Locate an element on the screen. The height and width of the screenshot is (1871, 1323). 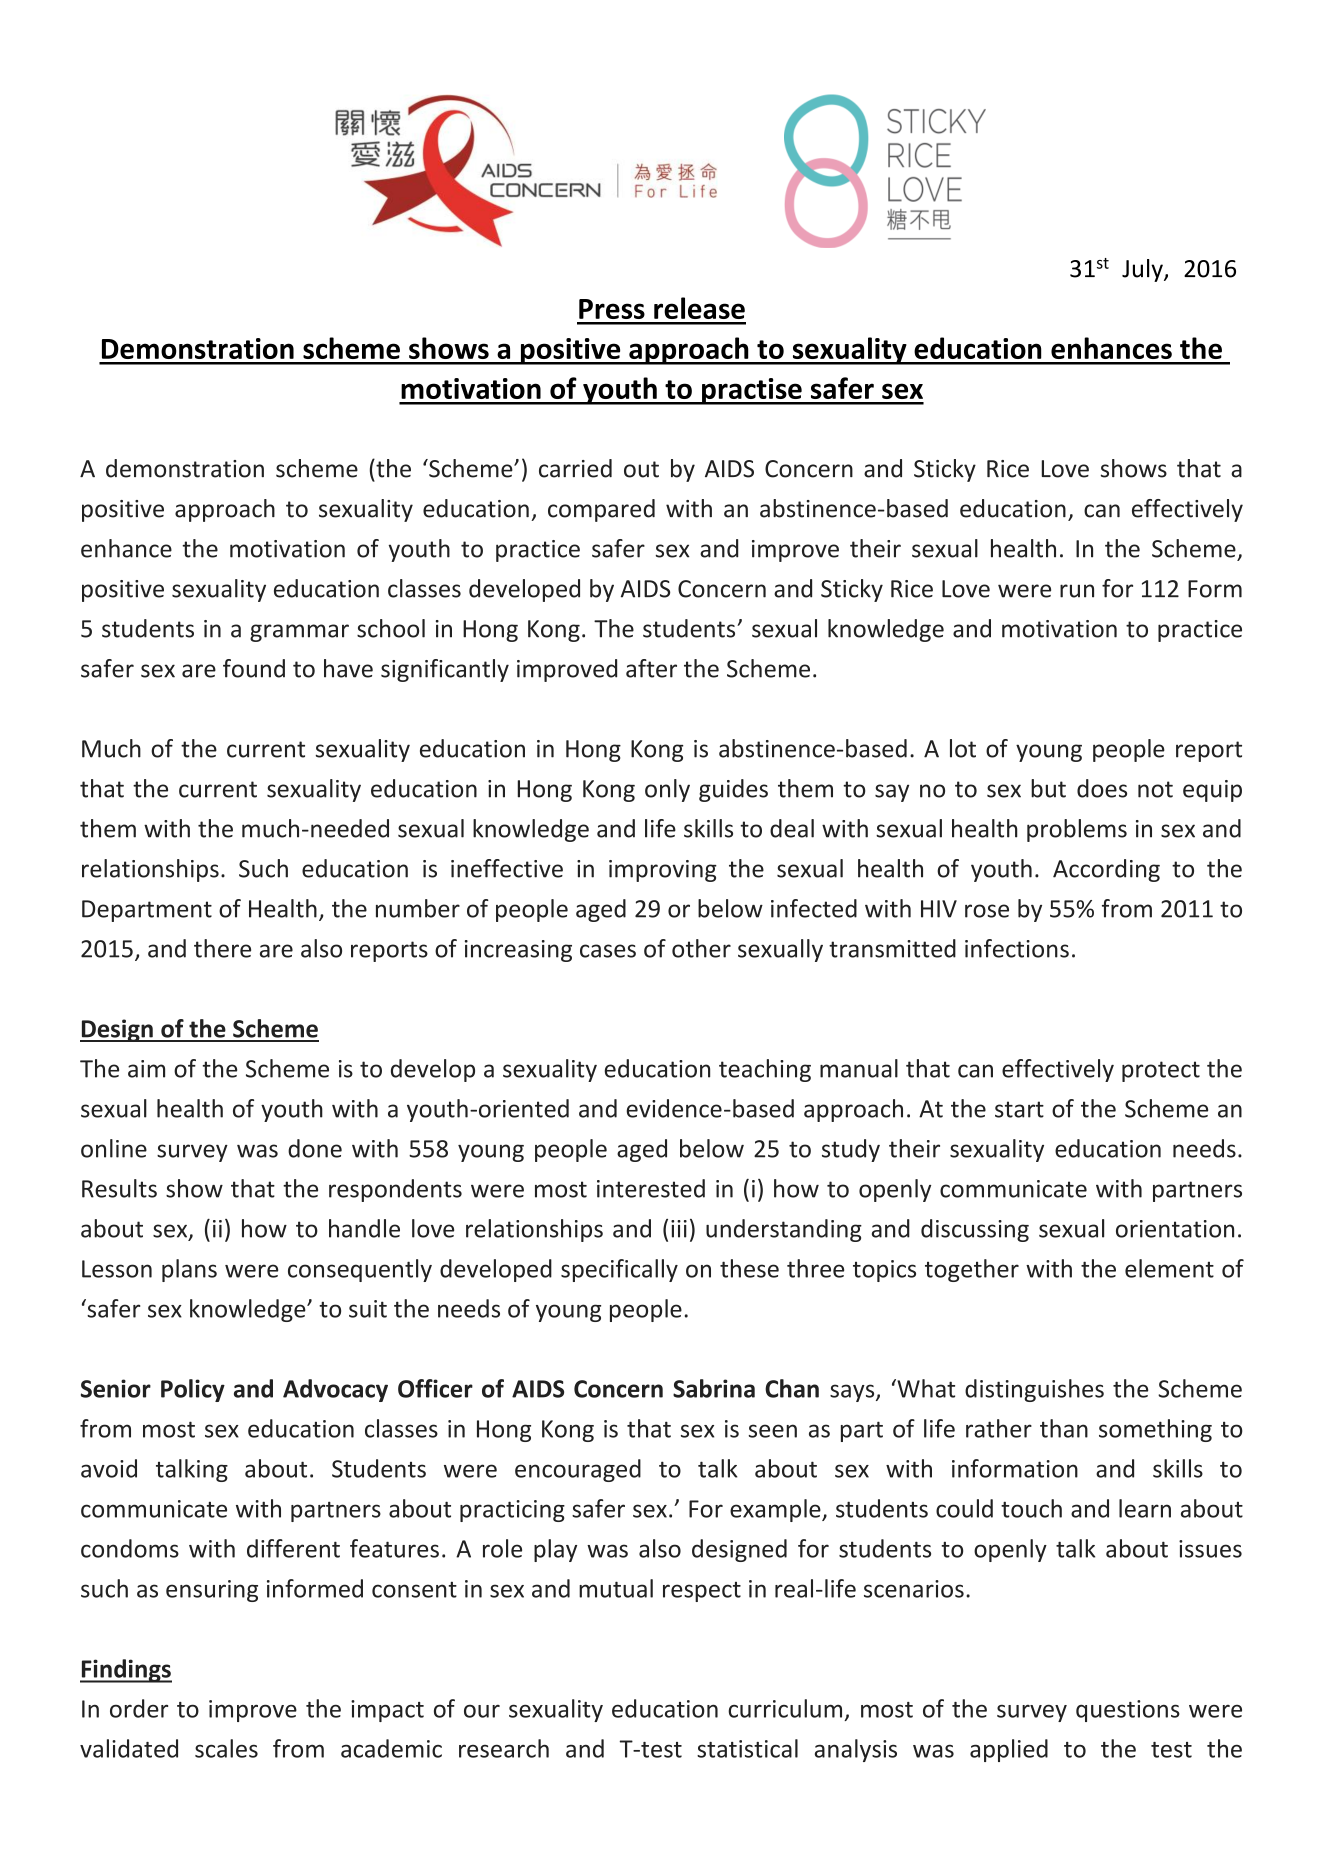
July is located at coordinates (1143, 270).
